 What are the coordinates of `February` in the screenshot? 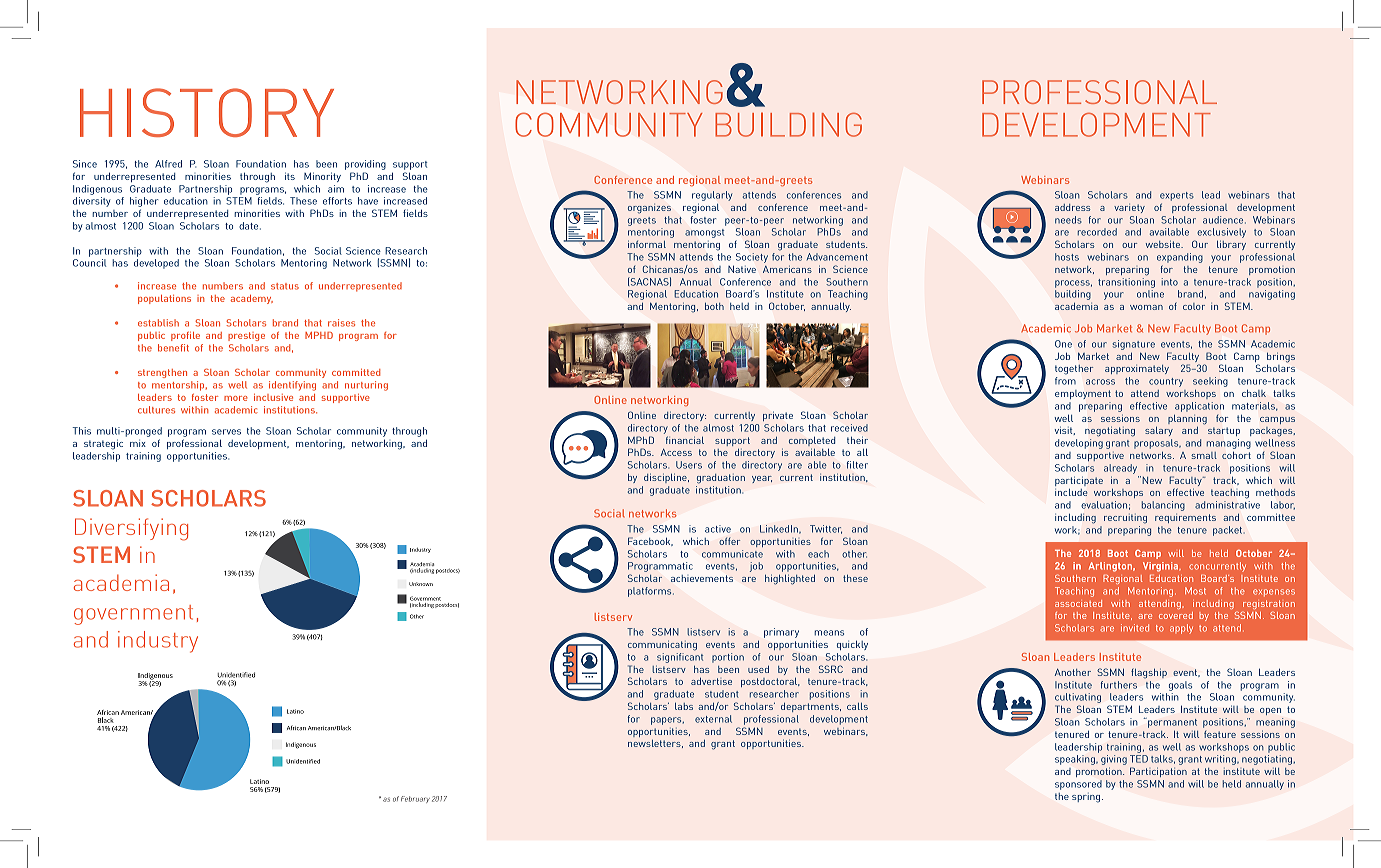 It's located at (415, 799).
